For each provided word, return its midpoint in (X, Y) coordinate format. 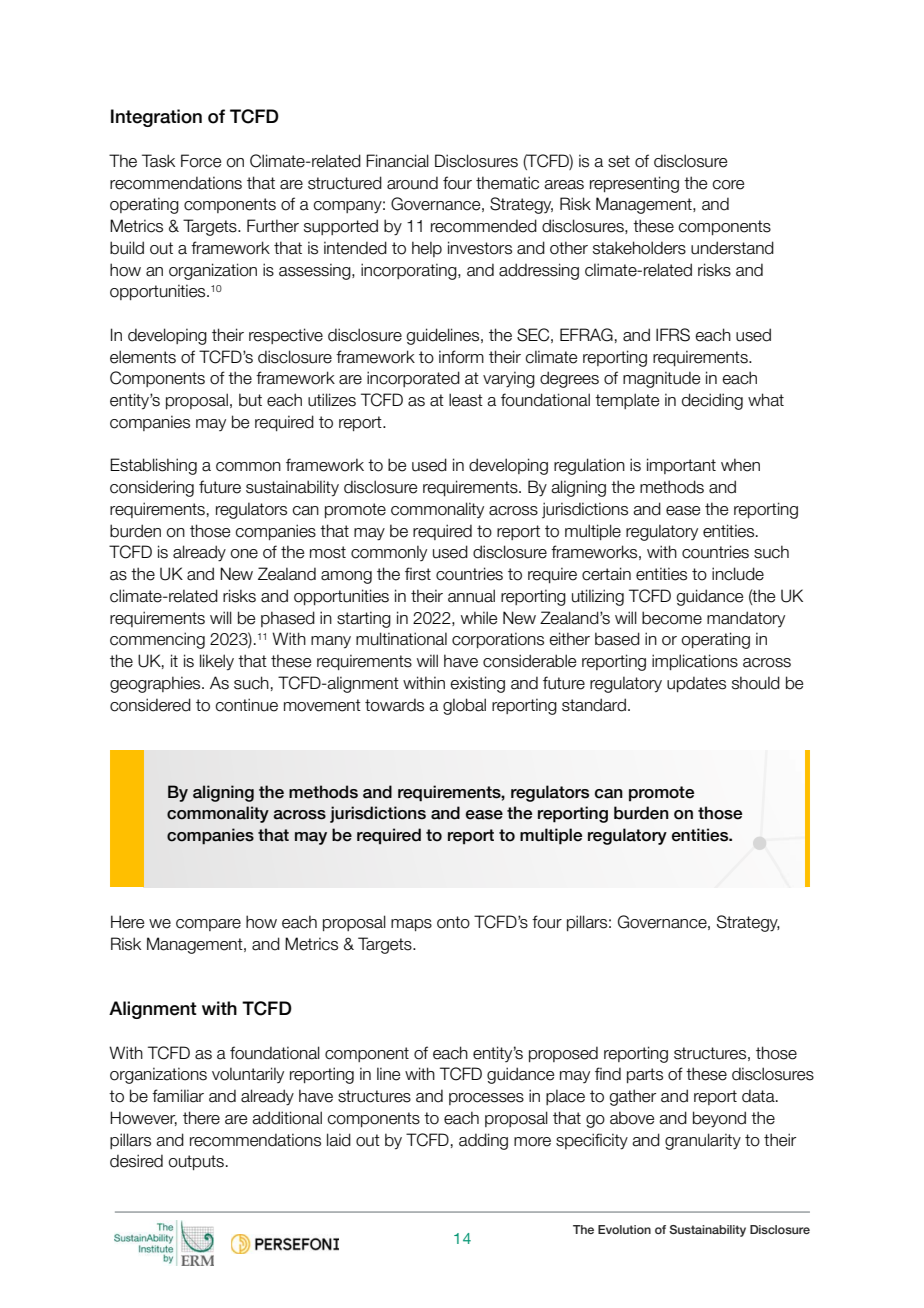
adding (483, 1141)
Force (201, 161)
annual (471, 596)
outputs (196, 1162)
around (412, 183)
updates (696, 684)
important (681, 466)
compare (208, 925)
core (728, 185)
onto (453, 922)
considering (152, 488)
